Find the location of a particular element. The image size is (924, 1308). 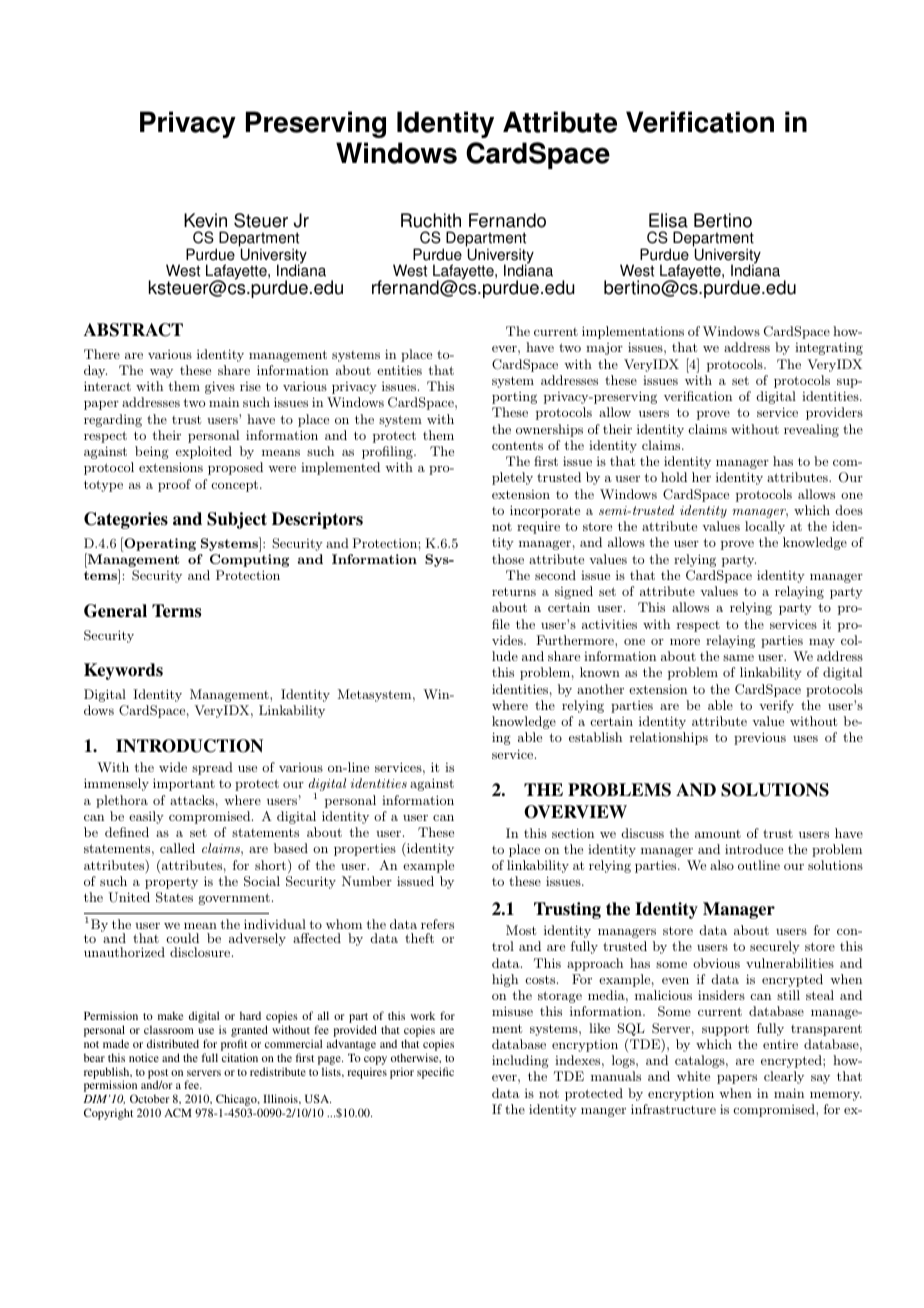

post is located at coordinates (158, 1075).
